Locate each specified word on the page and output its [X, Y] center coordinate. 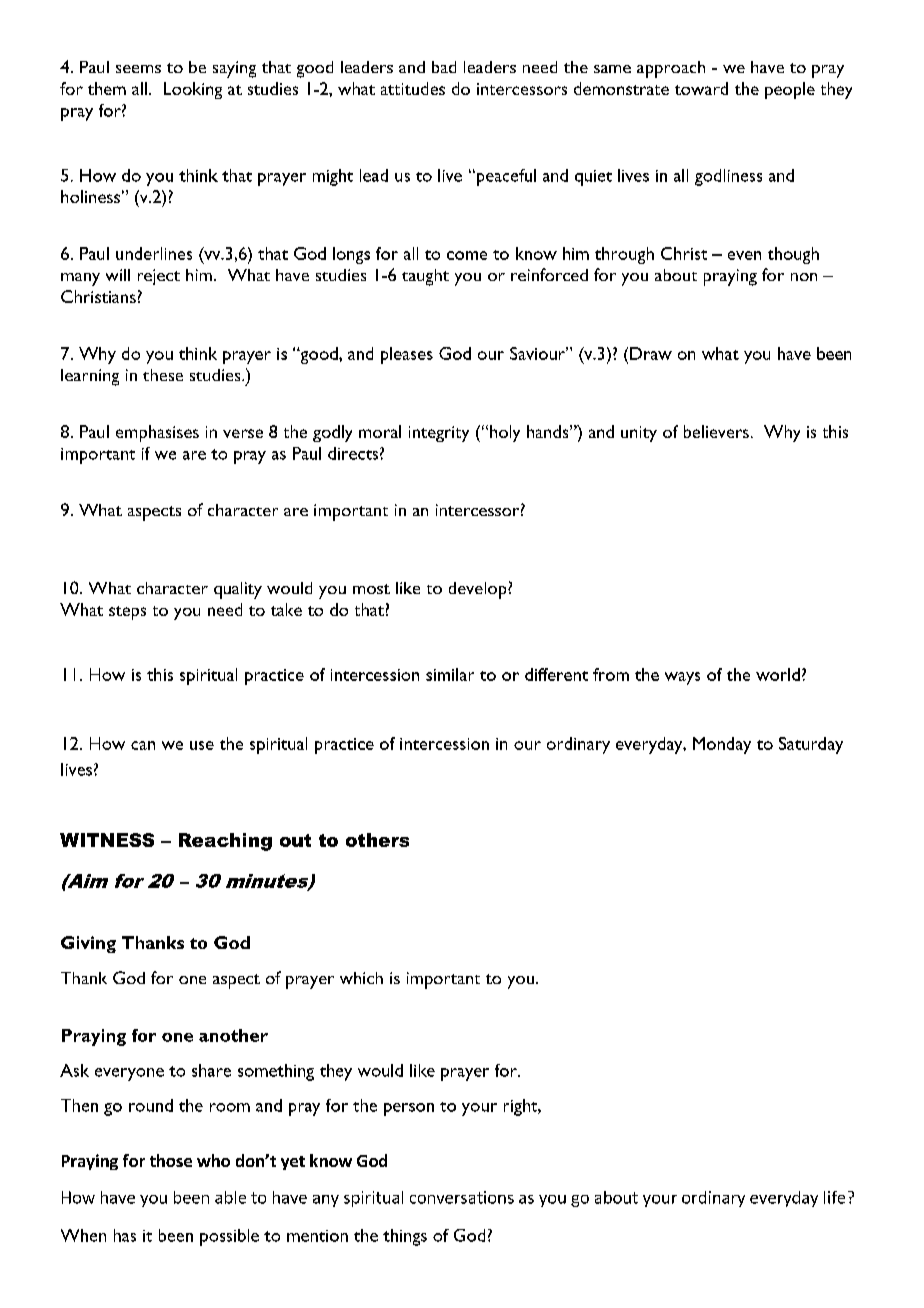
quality [238, 590]
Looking [193, 90]
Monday [722, 745]
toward [701, 88]
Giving [88, 944]
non [804, 277]
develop [479, 590]
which [361, 978]
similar [450, 674]
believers [716, 431]
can [143, 745]
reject [159, 277]
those [171, 1160]
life [834, 1197]
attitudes [413, 88]
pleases [407, 355]
